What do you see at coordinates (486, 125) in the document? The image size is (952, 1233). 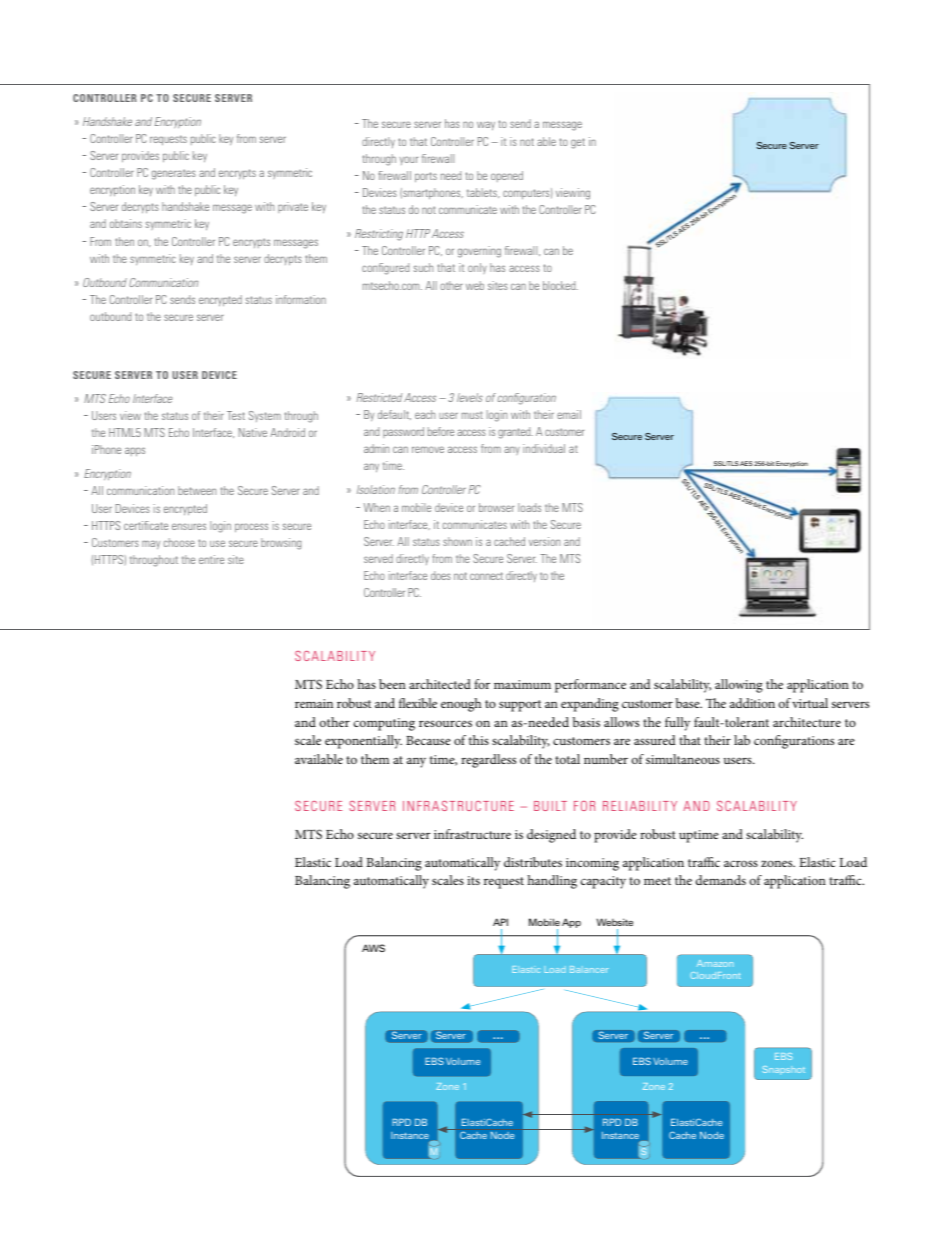 I see `way` at bounding box center [486, 125].
